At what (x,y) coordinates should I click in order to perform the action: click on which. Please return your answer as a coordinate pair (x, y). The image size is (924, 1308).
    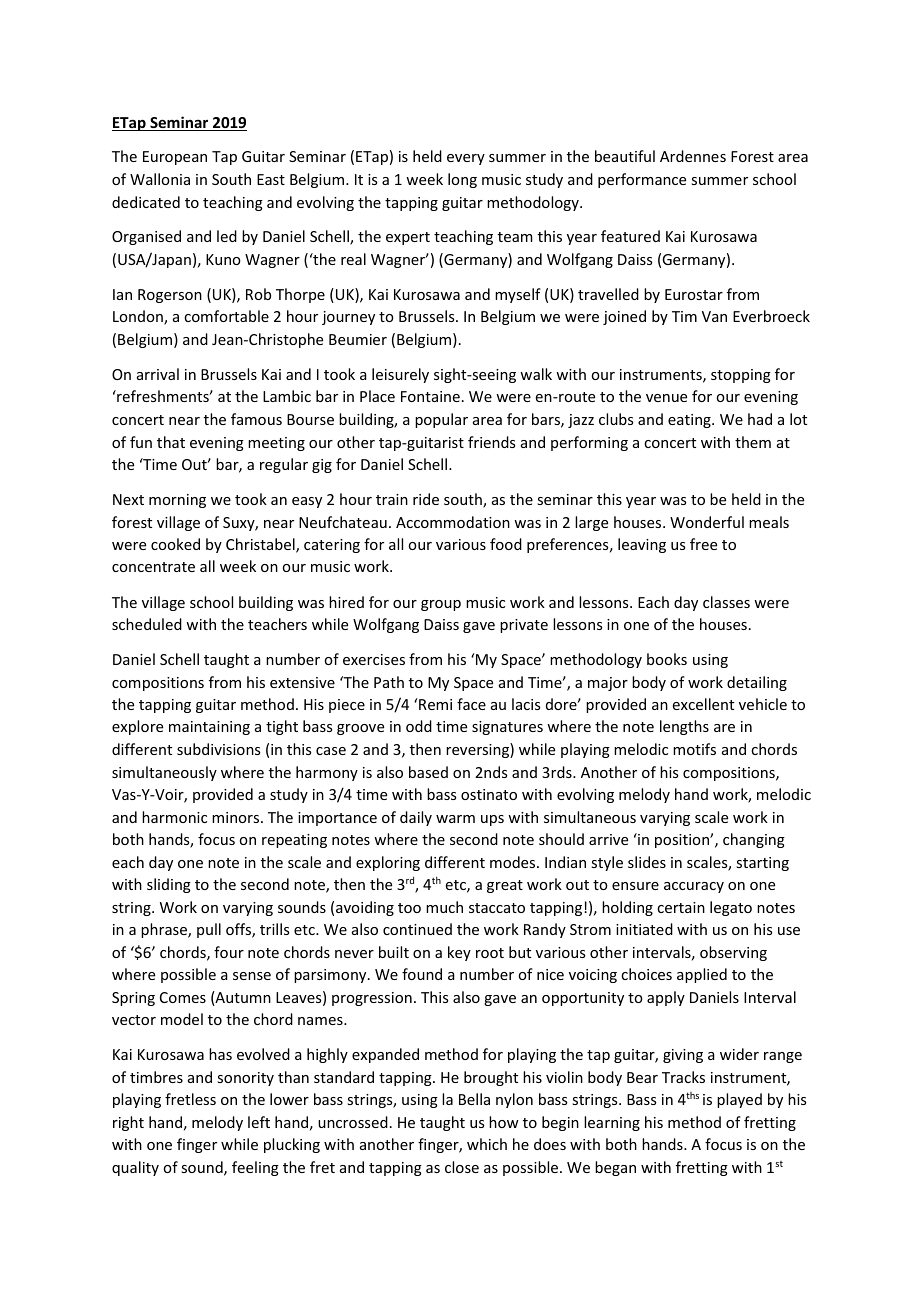
    Looking at the image, I should click on (487, 1144).
